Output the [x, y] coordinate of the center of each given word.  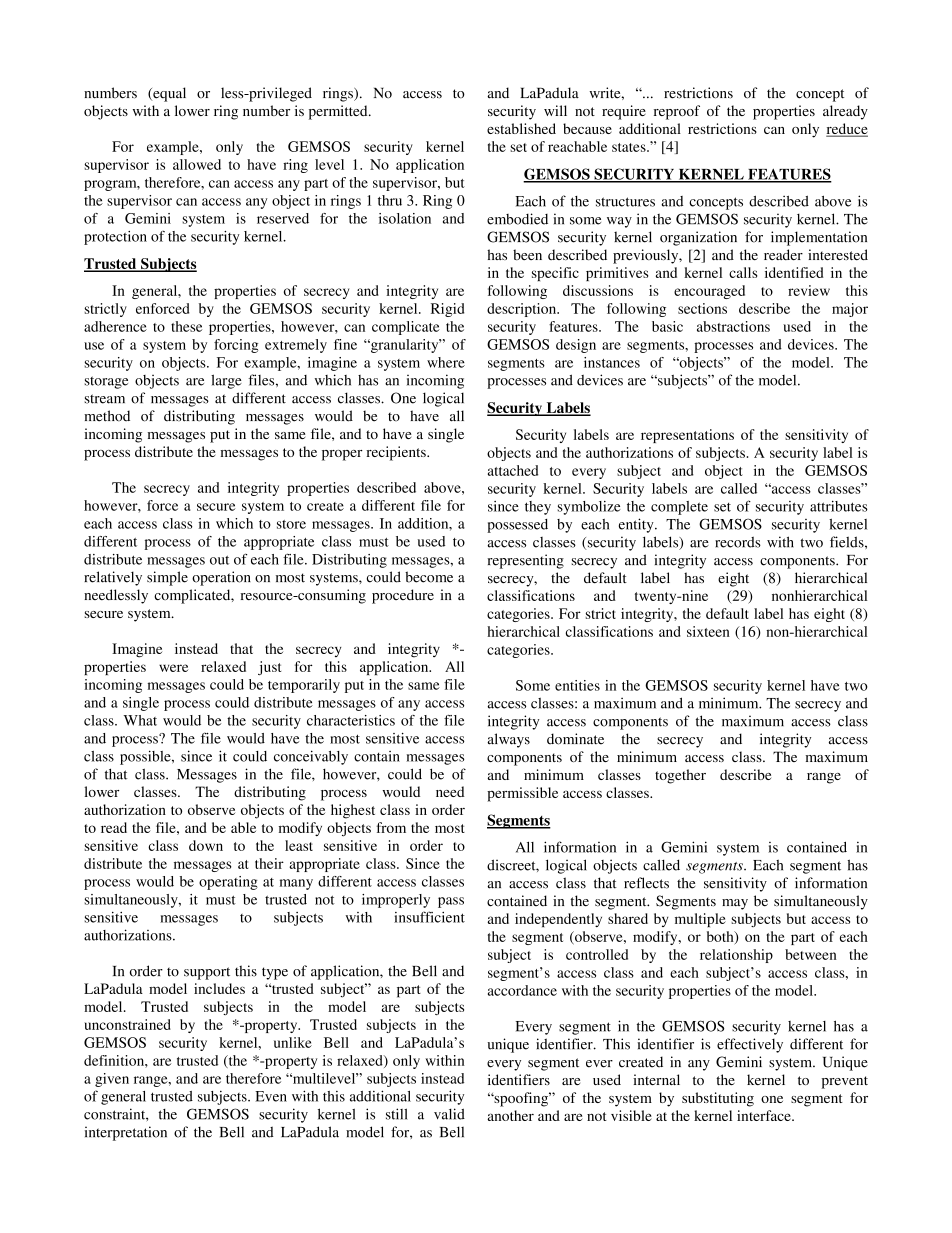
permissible [522, 794]
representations [687, 436]
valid [449, 1114]
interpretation [126, 1133]
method [107, 416]
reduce [847, 130]
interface [765, 1115]
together [680, 776]
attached [513, 470]
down [206, 845]
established [521, 128]
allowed [197, 164]
